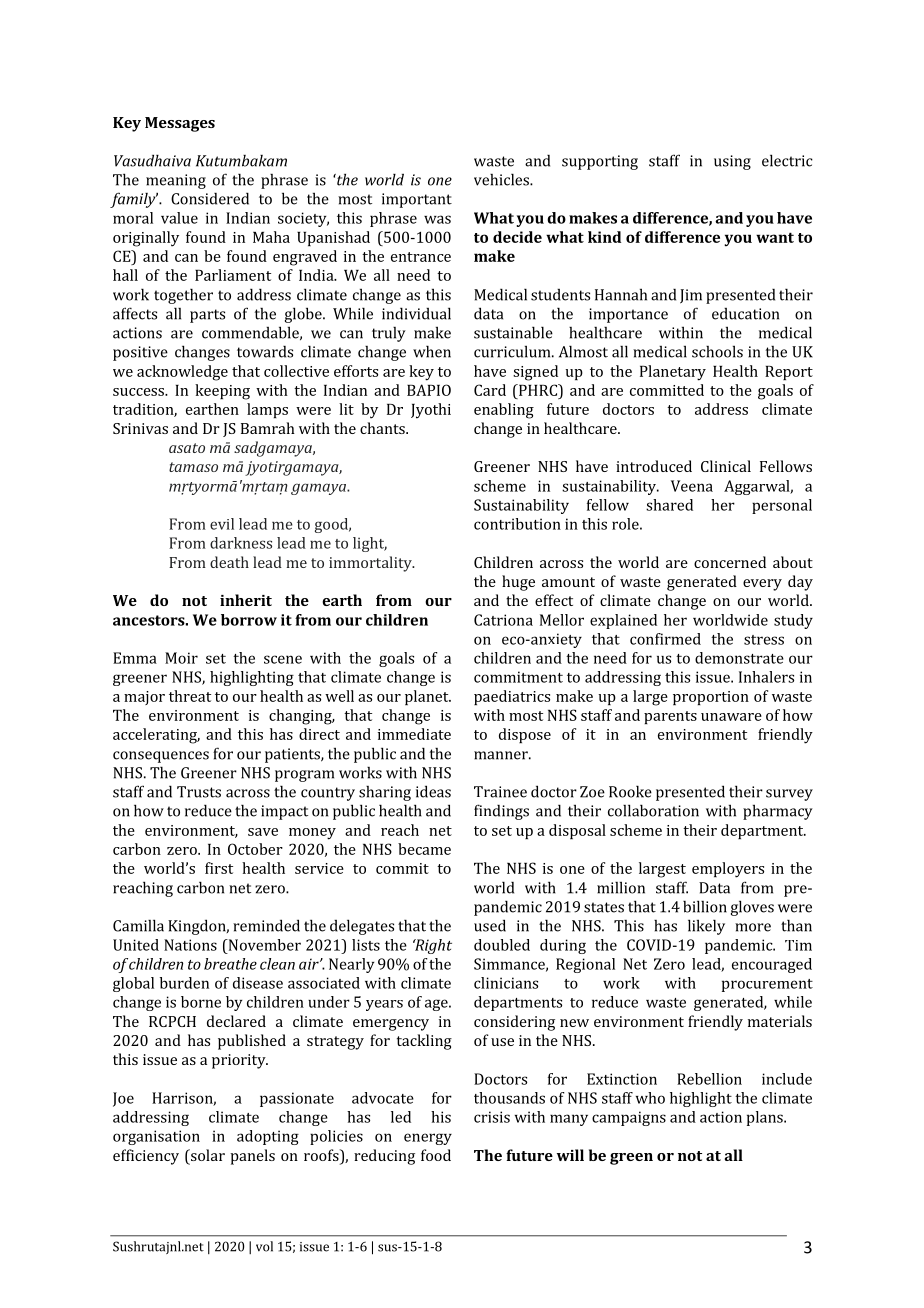 The width and height of the image is (924, 1308). What do you see at coordinates (436, 1155) in the image?
I see `food` at bounding box center [436, 1155].
